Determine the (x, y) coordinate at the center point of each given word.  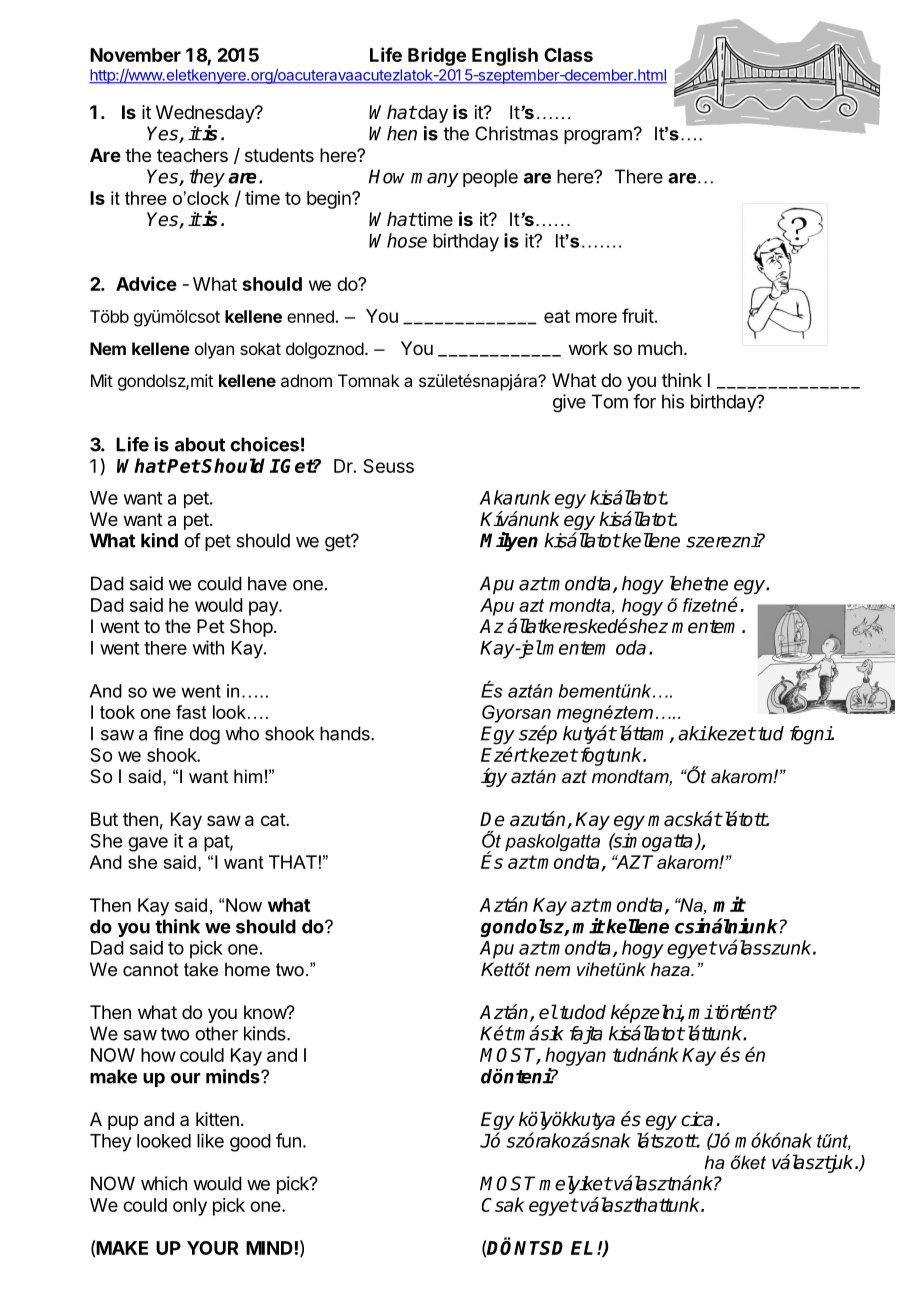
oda (631, 647)
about (200, 444)
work (588, 348)
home (247, 969)
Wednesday (206, 114)
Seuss (388, 466)
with (208, 647)
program (598, 137)
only (190, 1207)
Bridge (437, 56)
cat (274, 820)
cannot (151, 969)
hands (346, 733)
